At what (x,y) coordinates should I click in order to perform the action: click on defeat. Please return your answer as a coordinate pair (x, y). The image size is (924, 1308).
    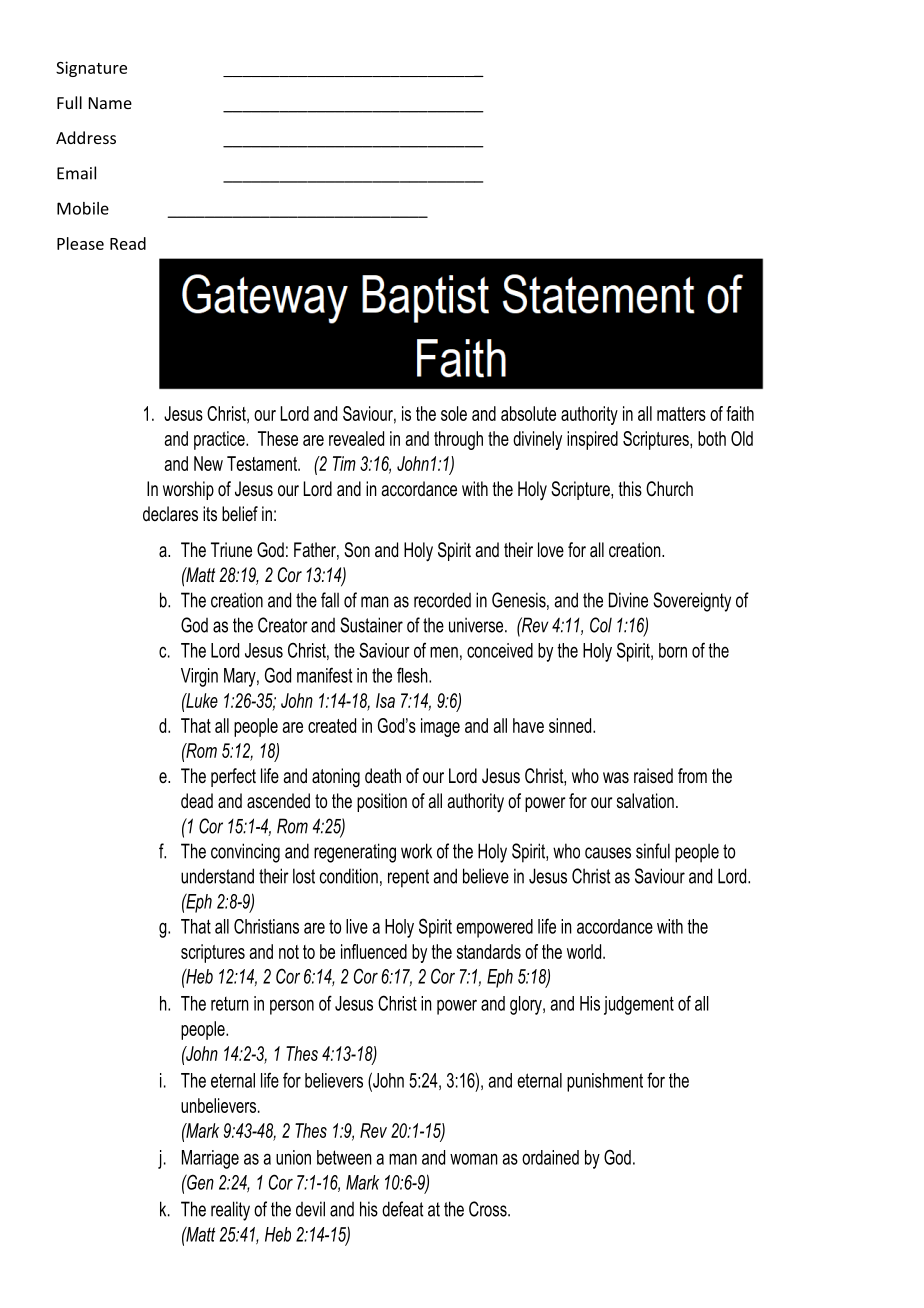
    Looking at the image, I should click on (403, 1209).
